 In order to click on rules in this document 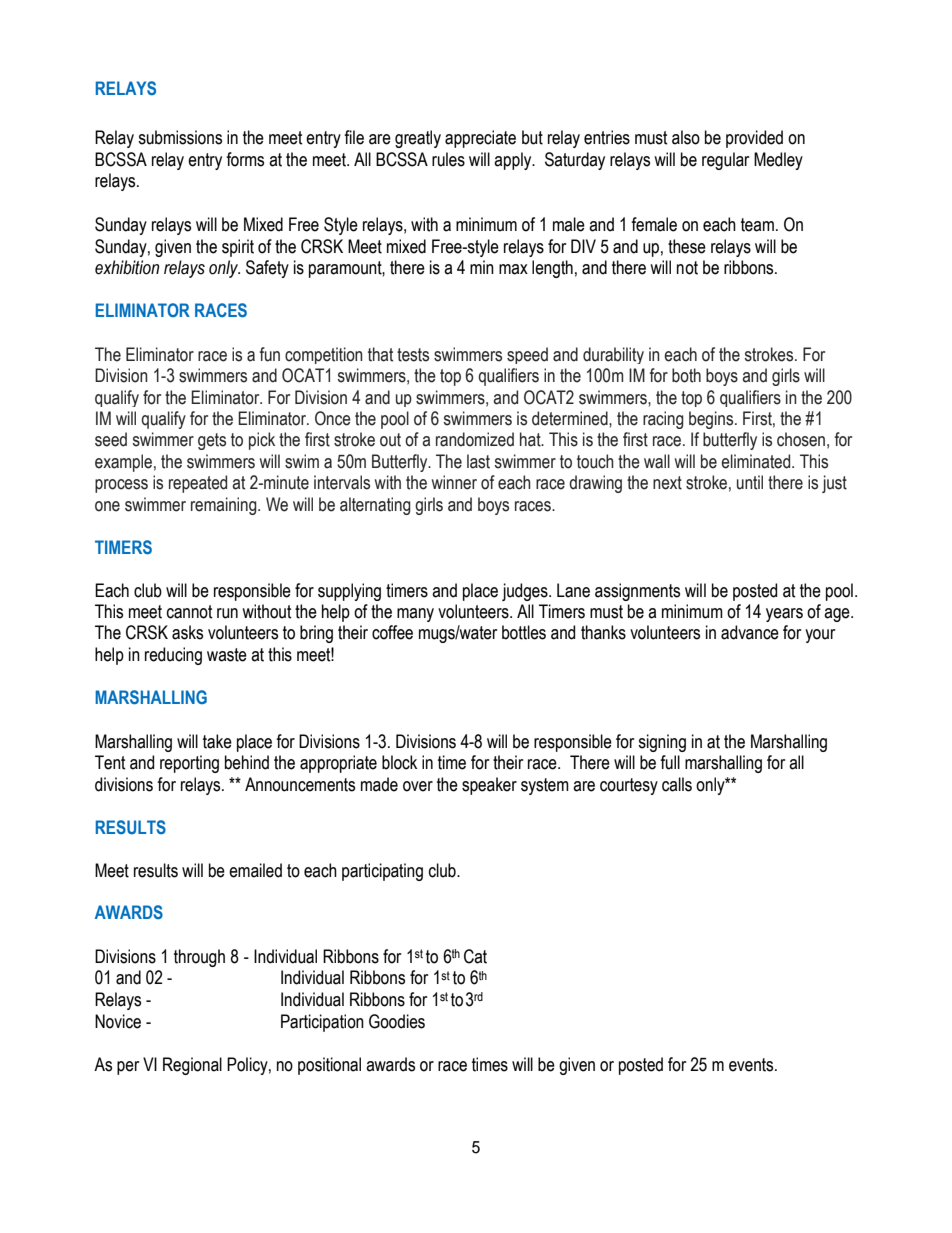, I will do `click(448, 159)`.
